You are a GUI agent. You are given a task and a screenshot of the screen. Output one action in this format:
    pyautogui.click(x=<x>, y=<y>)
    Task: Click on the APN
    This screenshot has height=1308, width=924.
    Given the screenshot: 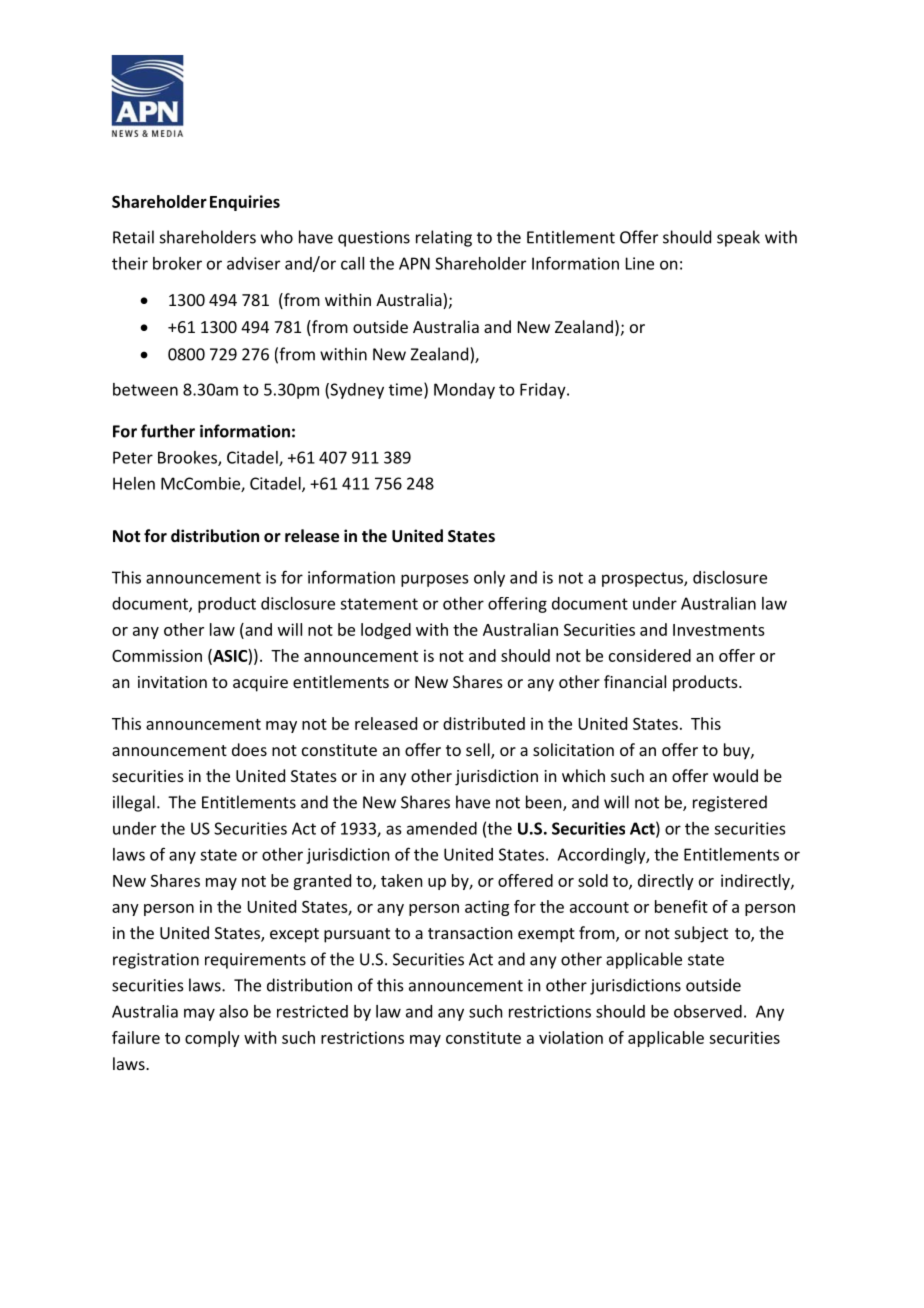 What is the action you would take?
    pyautogui.click(x=414, y=263)
